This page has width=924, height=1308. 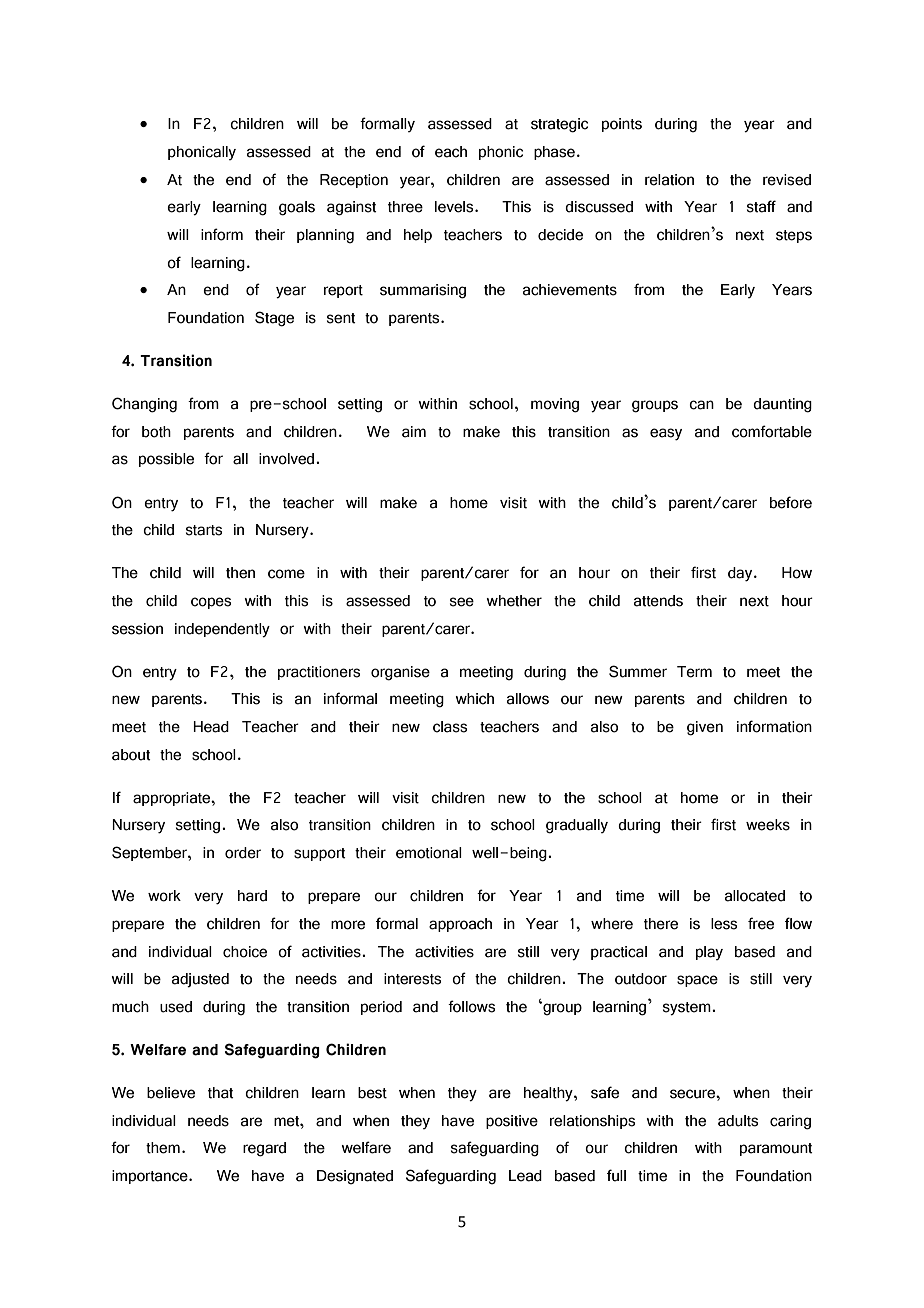 I want to click on Stage, so click(x=274, y=319).
